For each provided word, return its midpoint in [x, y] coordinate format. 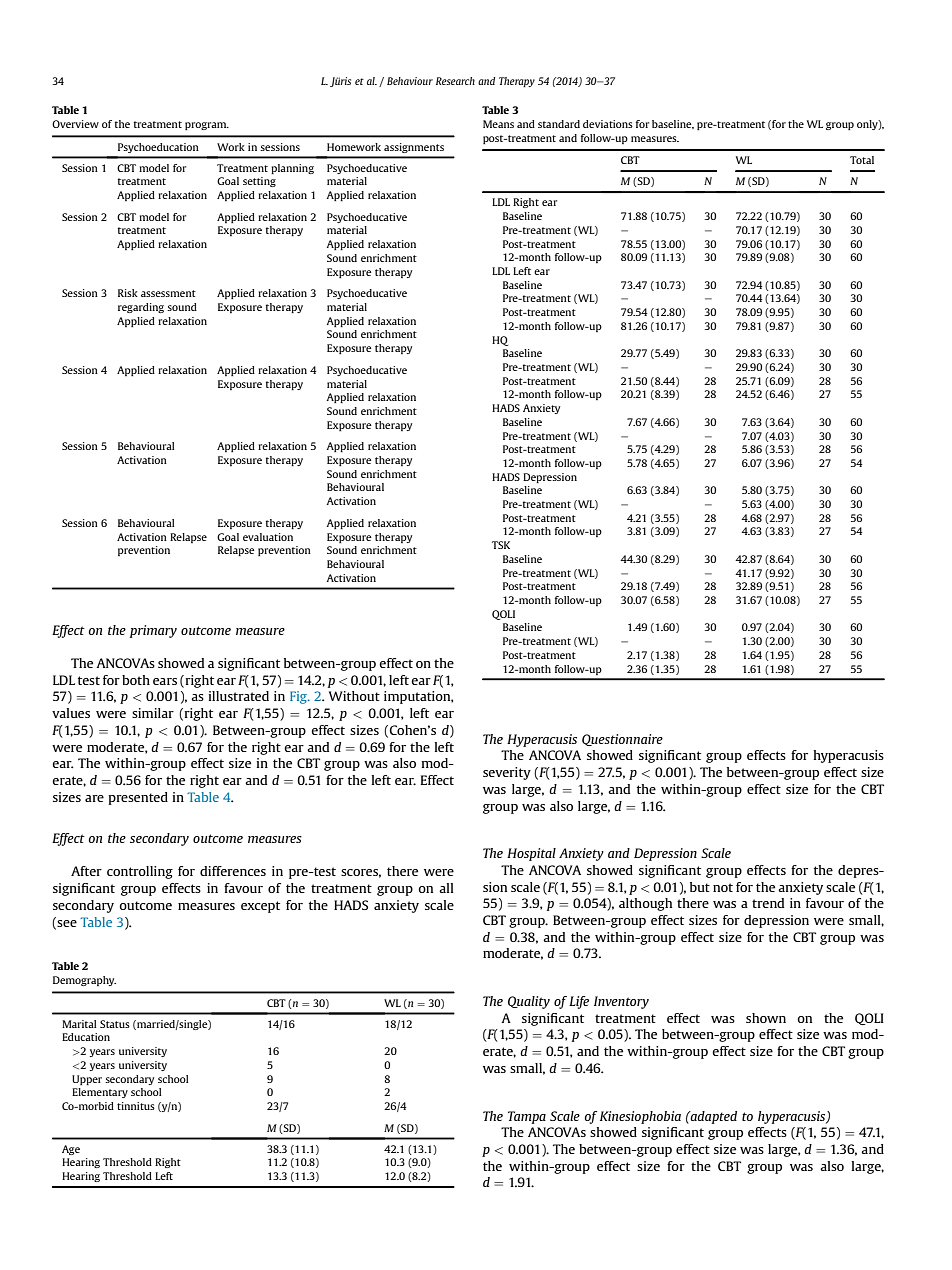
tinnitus [136, 1106]
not [723, 887]
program [207, 126]
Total [862, 160]
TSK [501, 545]
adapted [713, 1117]
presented [138, 798]
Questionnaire [622, 740]
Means [498, 124]
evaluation [268, 537]
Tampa [527, 1117]
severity [507, 773]
